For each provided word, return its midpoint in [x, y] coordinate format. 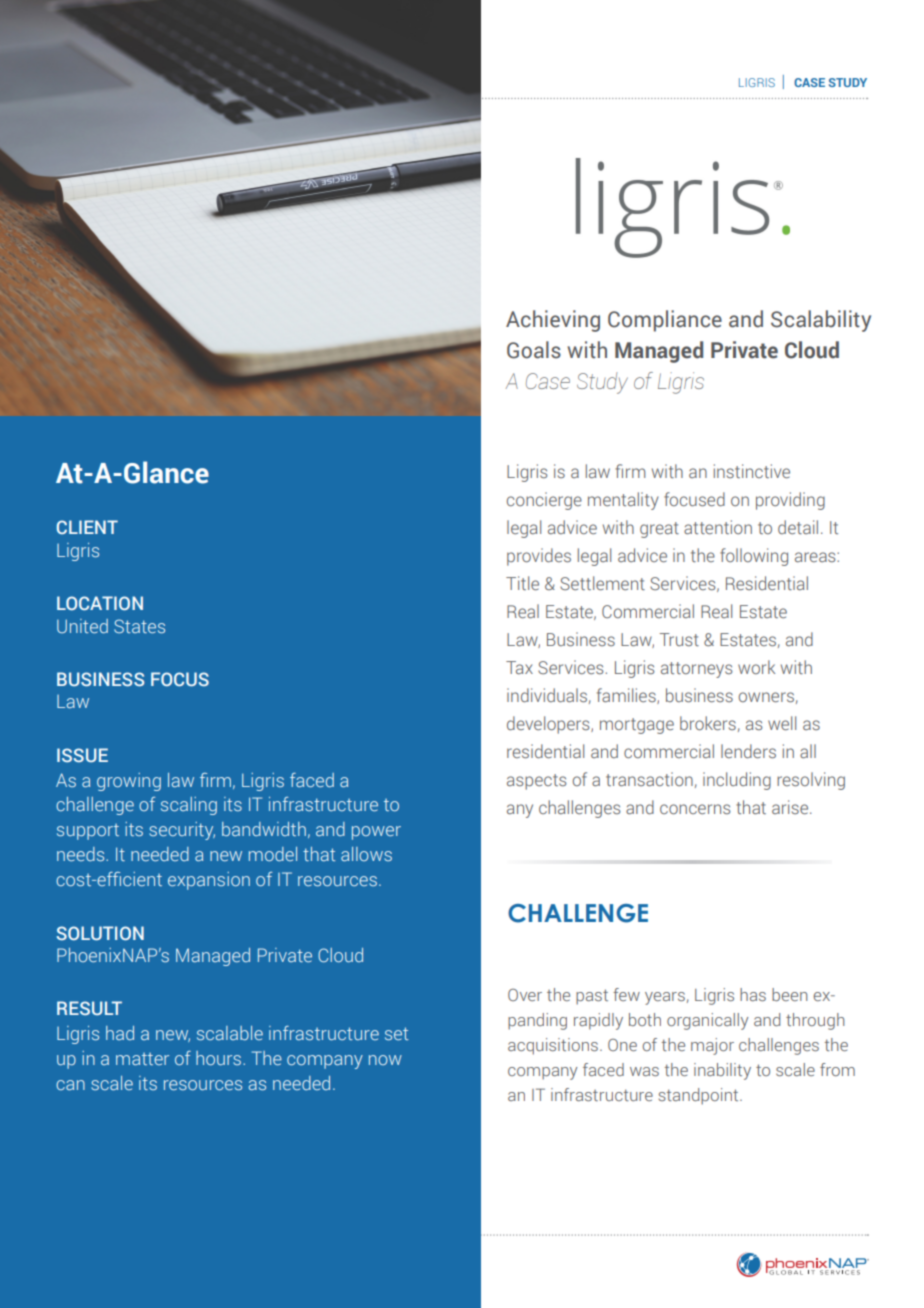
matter [142, 1059]
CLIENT [87, 527]
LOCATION [100, 603]
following [754, 557]
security [182, 831]
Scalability [821, 321]
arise [791, 807]
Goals [534, 350]
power [376, 833]
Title [522, 583]
